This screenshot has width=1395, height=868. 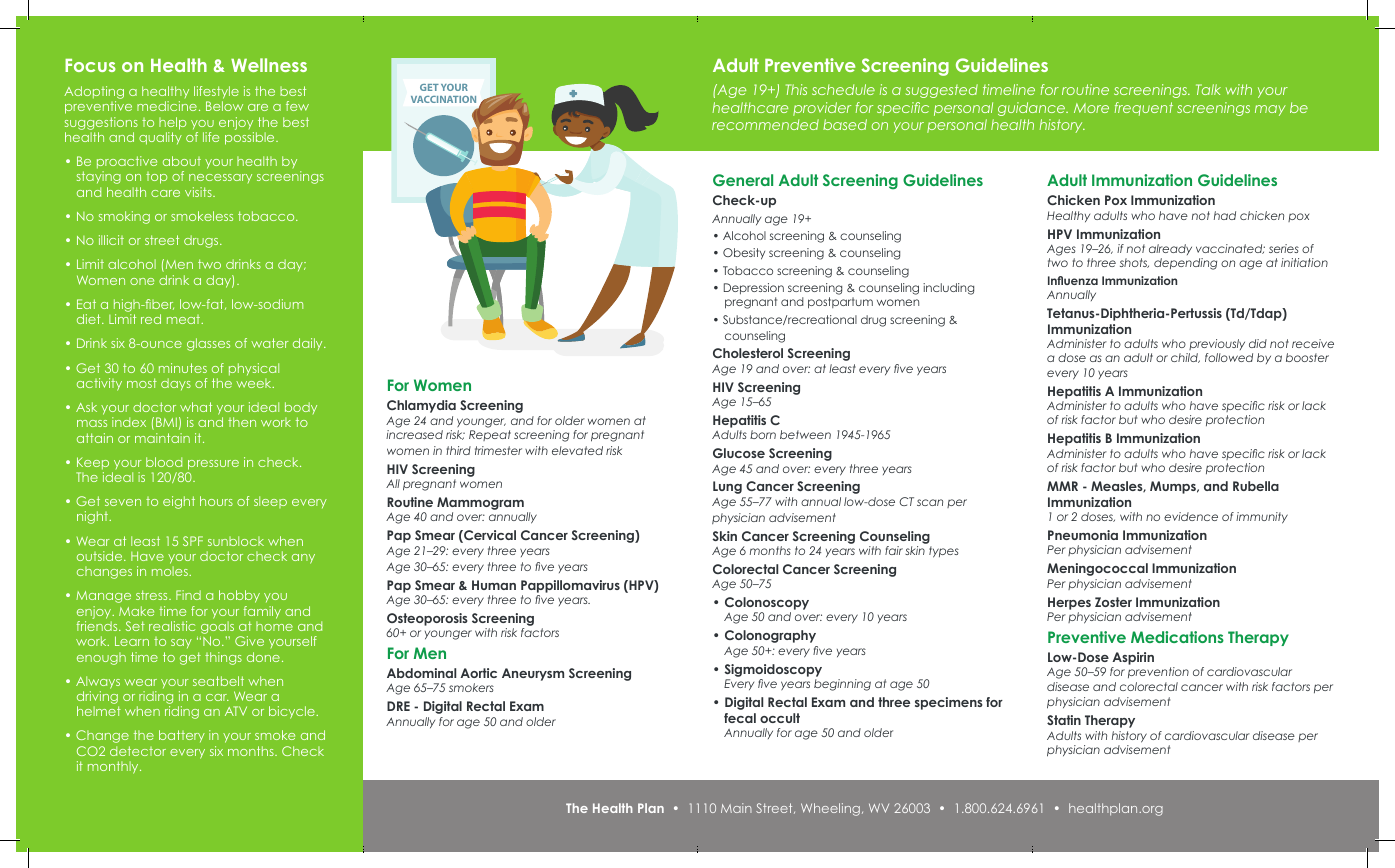 I want to click on Meningococcal, so click(x=1097, y=569).
